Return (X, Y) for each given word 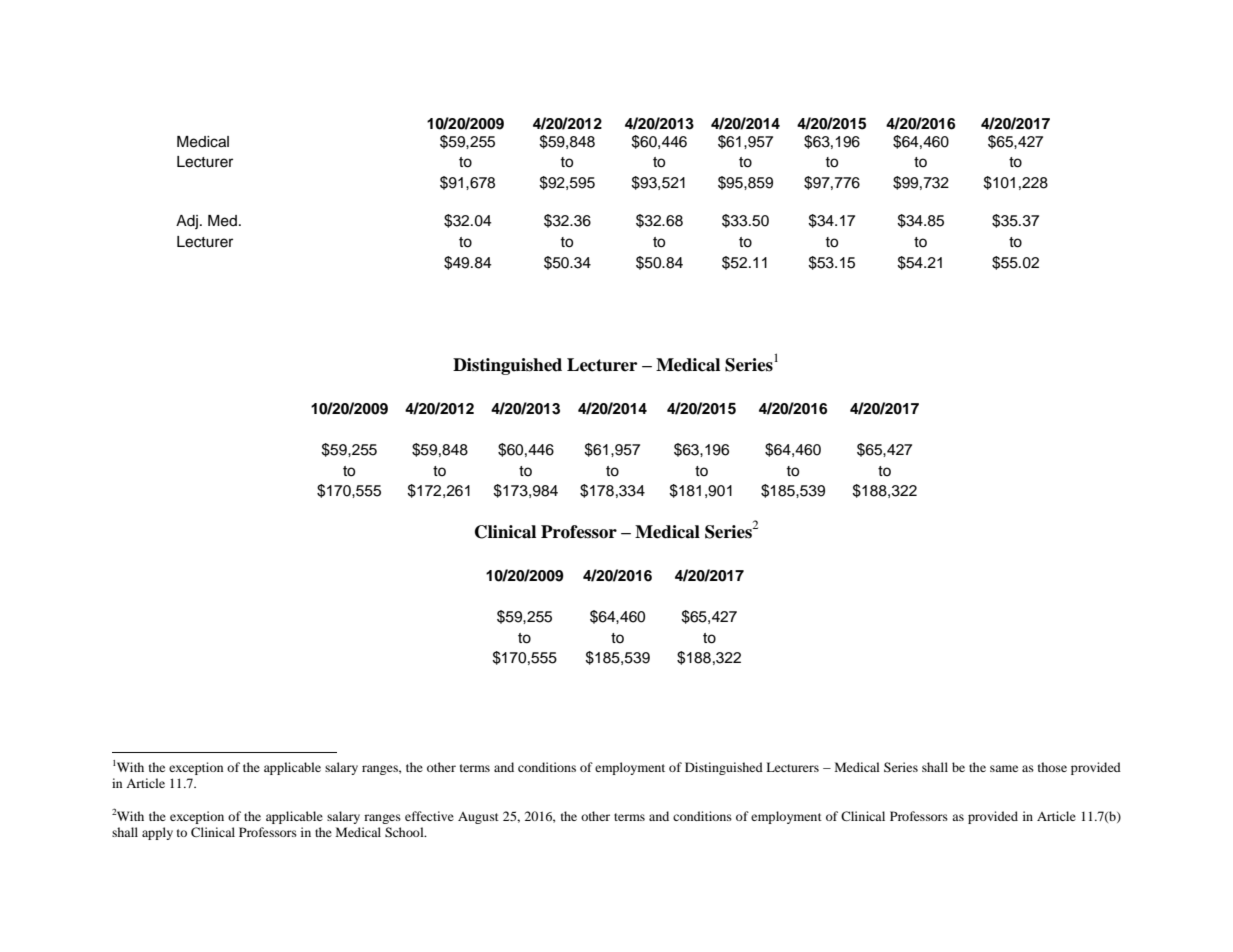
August (478, 818)
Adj (187, 222)
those (1052, 767)
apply (157, 833)
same (1004, 768)
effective (429, 816)
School (405, 832)
